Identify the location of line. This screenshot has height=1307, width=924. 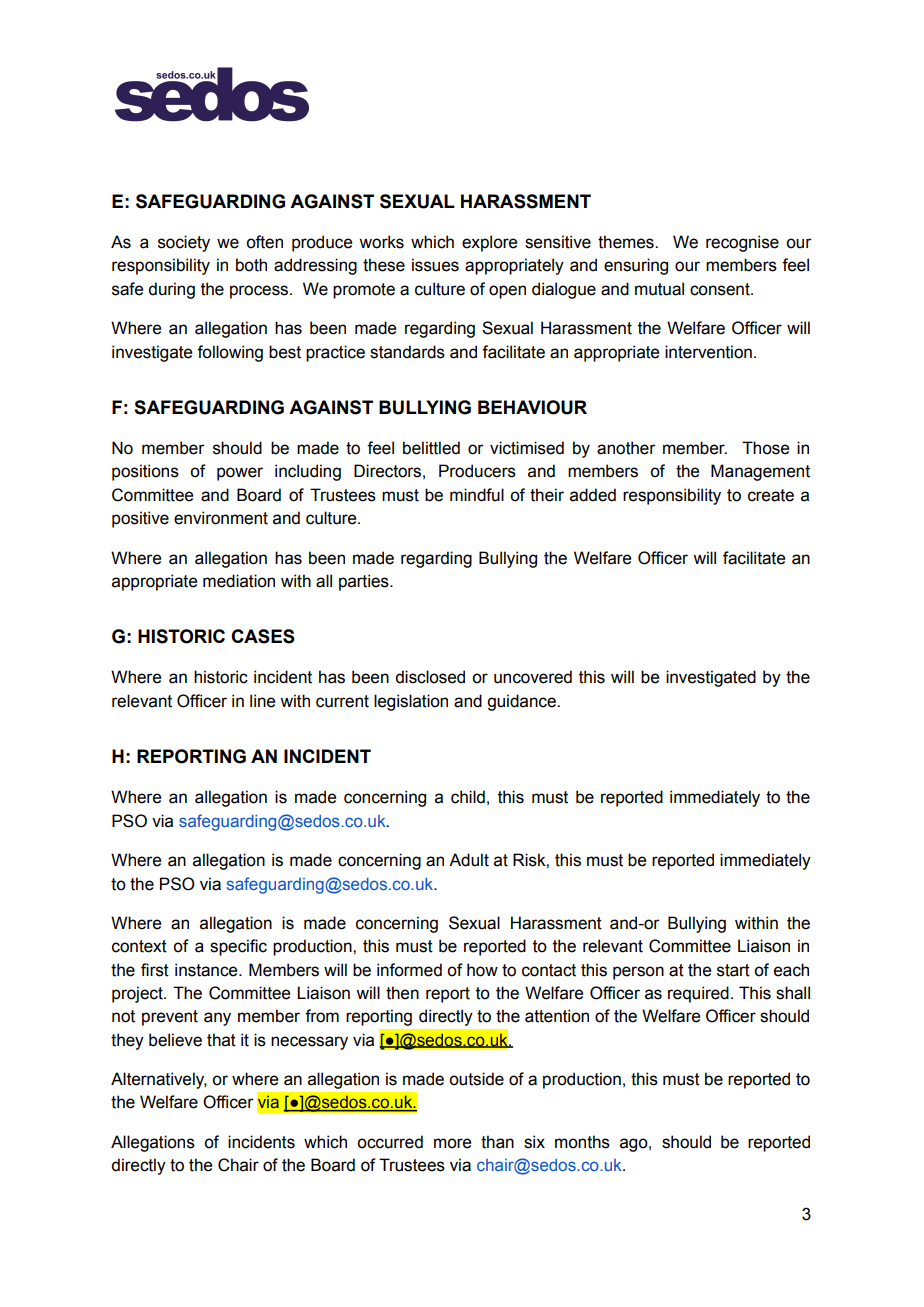
(262, 701).
